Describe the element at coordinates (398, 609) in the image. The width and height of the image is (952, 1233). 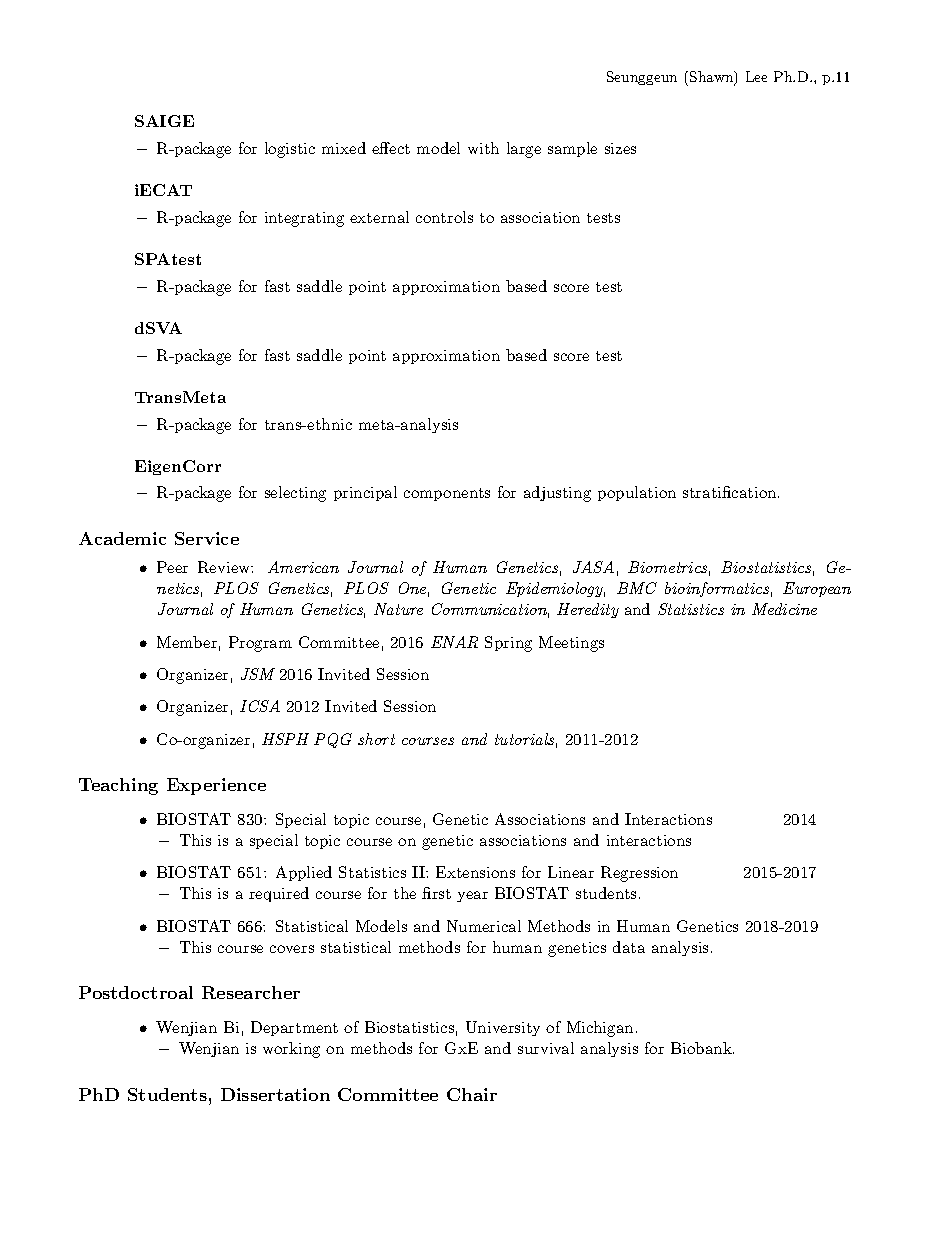
I see `Nature` at that location.
